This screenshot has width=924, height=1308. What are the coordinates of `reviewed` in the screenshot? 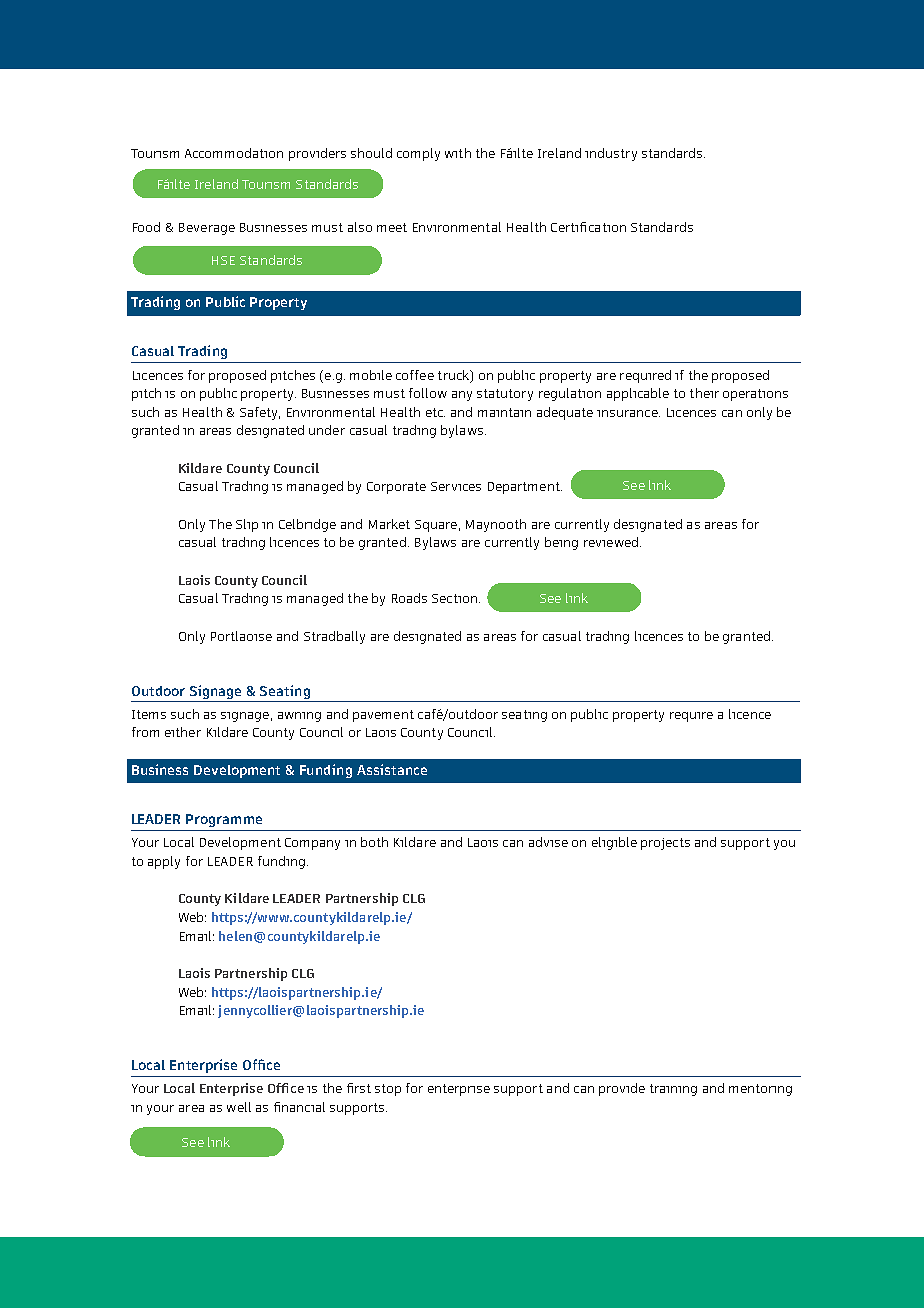 It's located at (611, 542).
